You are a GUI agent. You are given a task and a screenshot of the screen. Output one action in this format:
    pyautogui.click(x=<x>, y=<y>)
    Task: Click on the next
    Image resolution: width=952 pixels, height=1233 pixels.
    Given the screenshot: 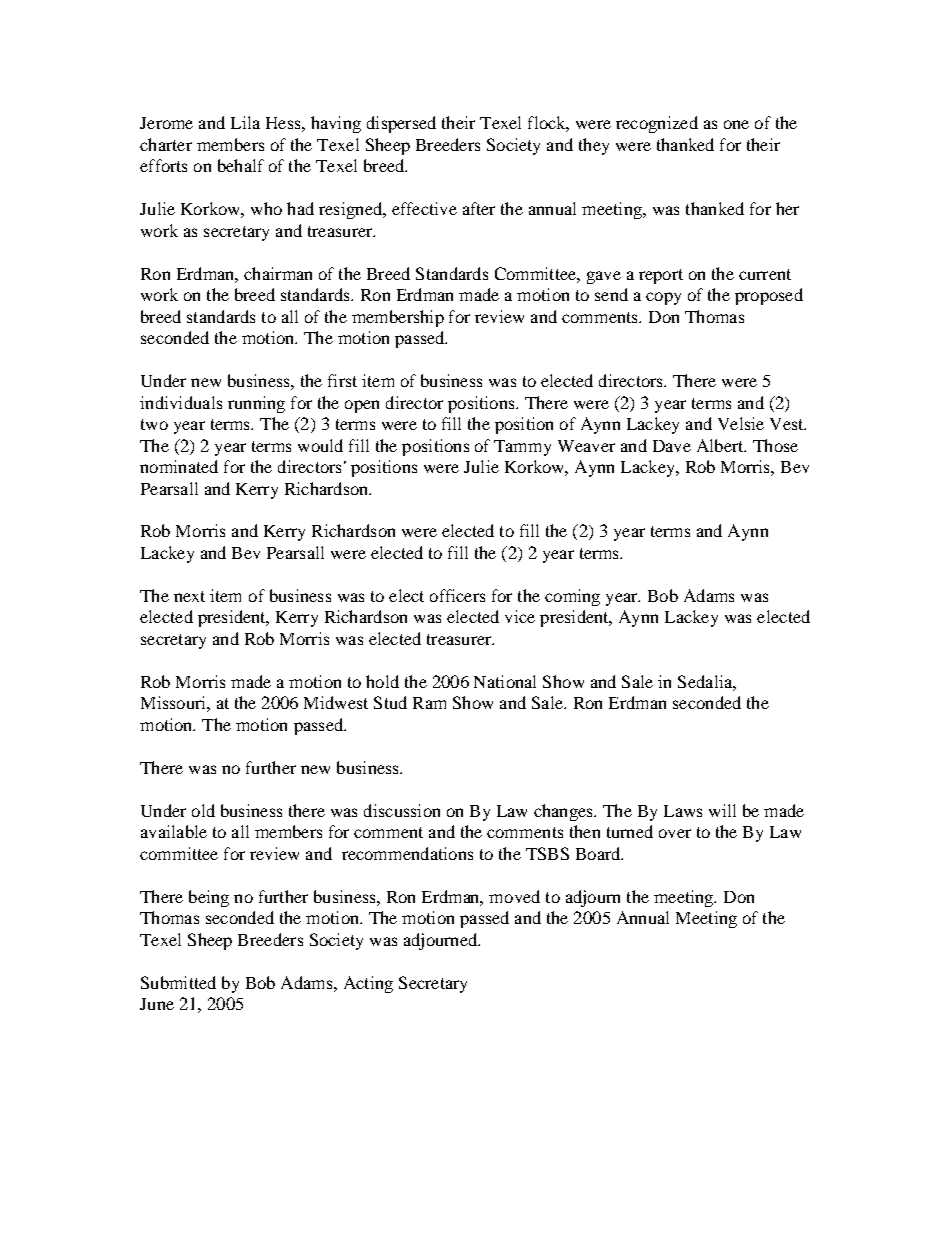 What is the action you would take?
    pyautogui.click(x=189, y=596)
